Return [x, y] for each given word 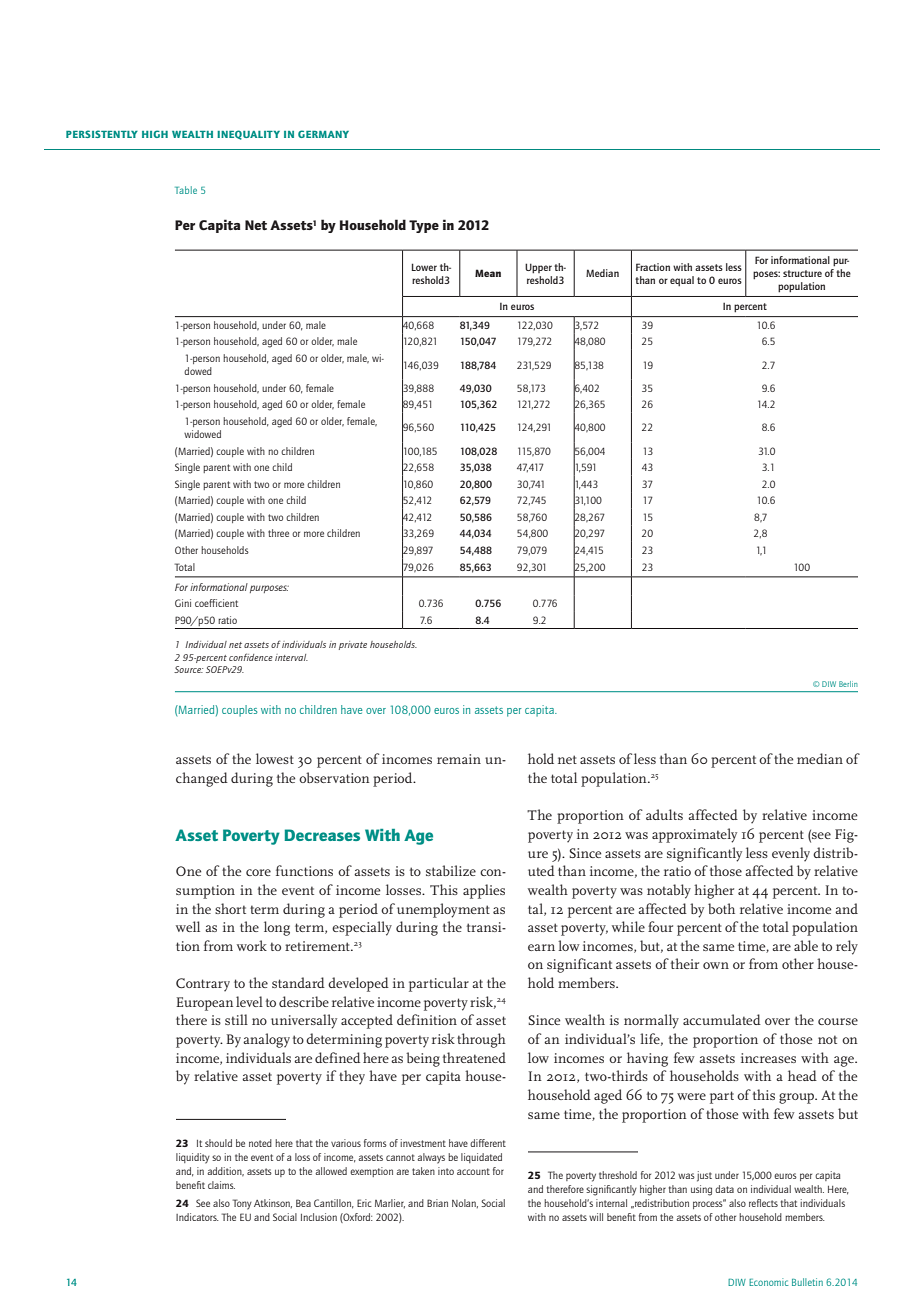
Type [424, 226]
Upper [538, 268]
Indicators [197, 1217]
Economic [768, 1282]
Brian [437, 1203]
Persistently [102, 134]
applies [484, 891]
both [721, 908]
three [278, 533]
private [353, 645]
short [230, 908]
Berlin [848, 684]
